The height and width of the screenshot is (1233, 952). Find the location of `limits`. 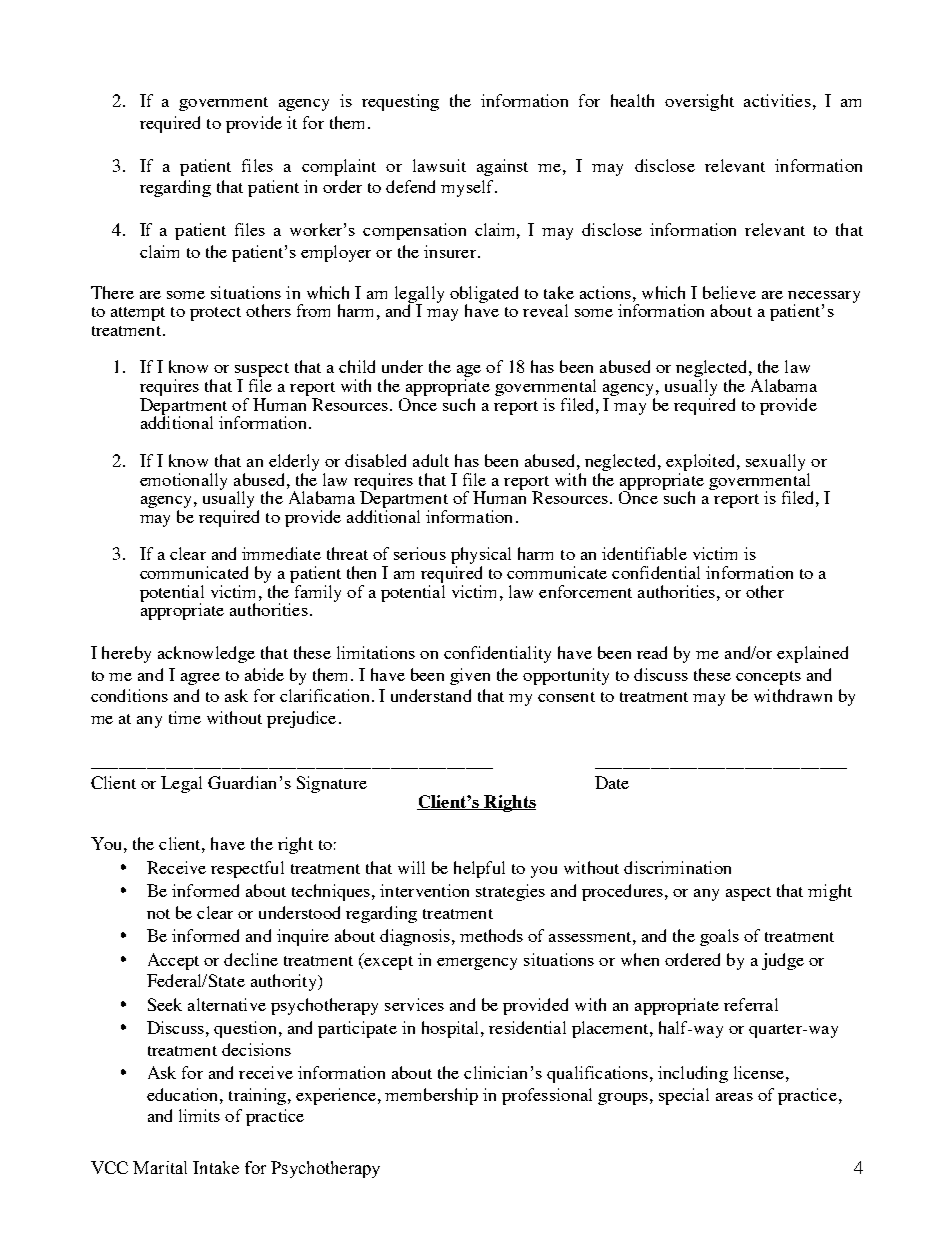

limits is located at coordinates (199, 1115).
